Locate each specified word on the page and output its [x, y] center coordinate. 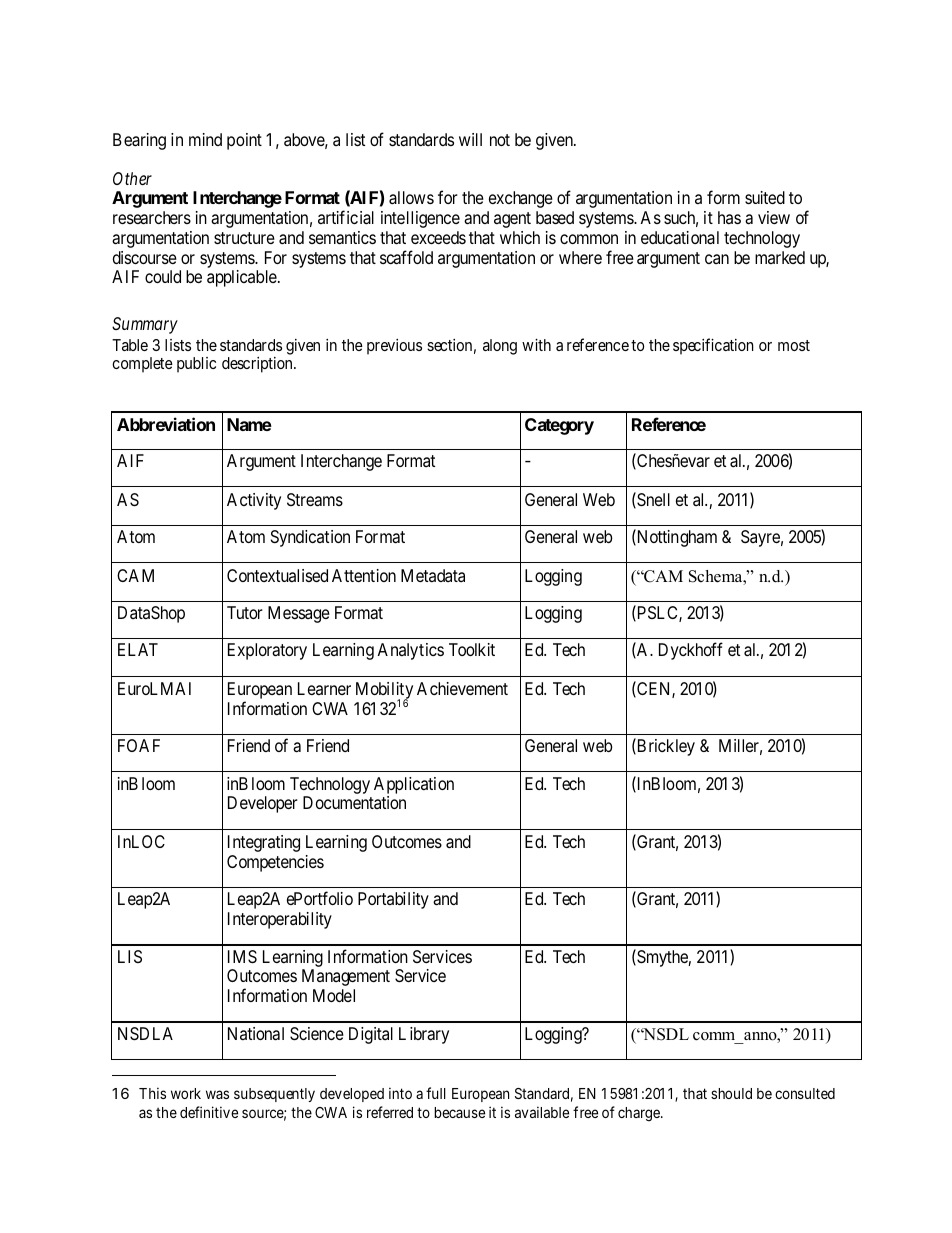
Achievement [462, 688]
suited [765, 197]
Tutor [245, 612]
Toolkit [472, 649]
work [186, 1093]
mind [205, 139]
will [470, 139]
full [436, 1093]
